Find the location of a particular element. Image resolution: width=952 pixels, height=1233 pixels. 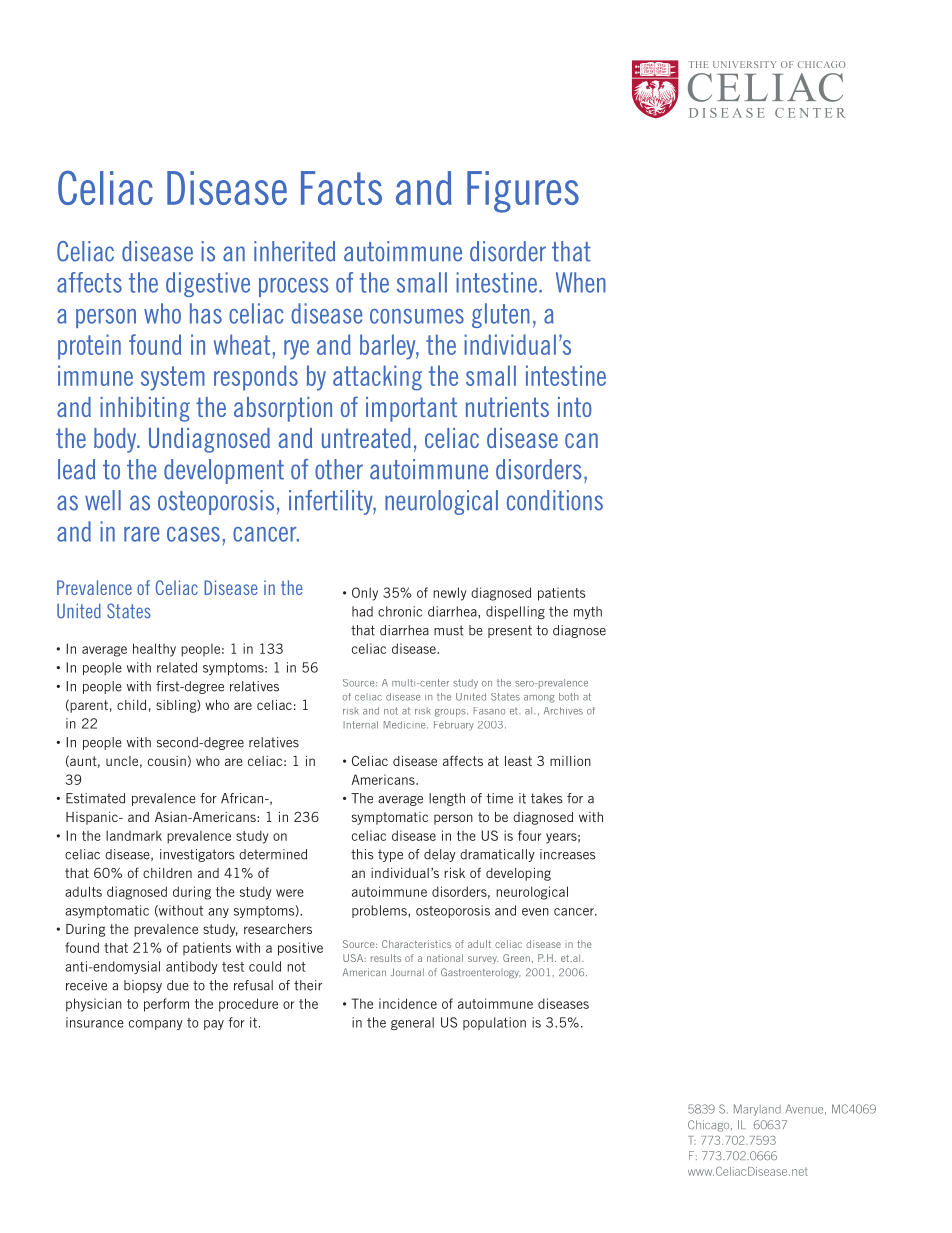

digestive is located at coordinates (208, 284).
